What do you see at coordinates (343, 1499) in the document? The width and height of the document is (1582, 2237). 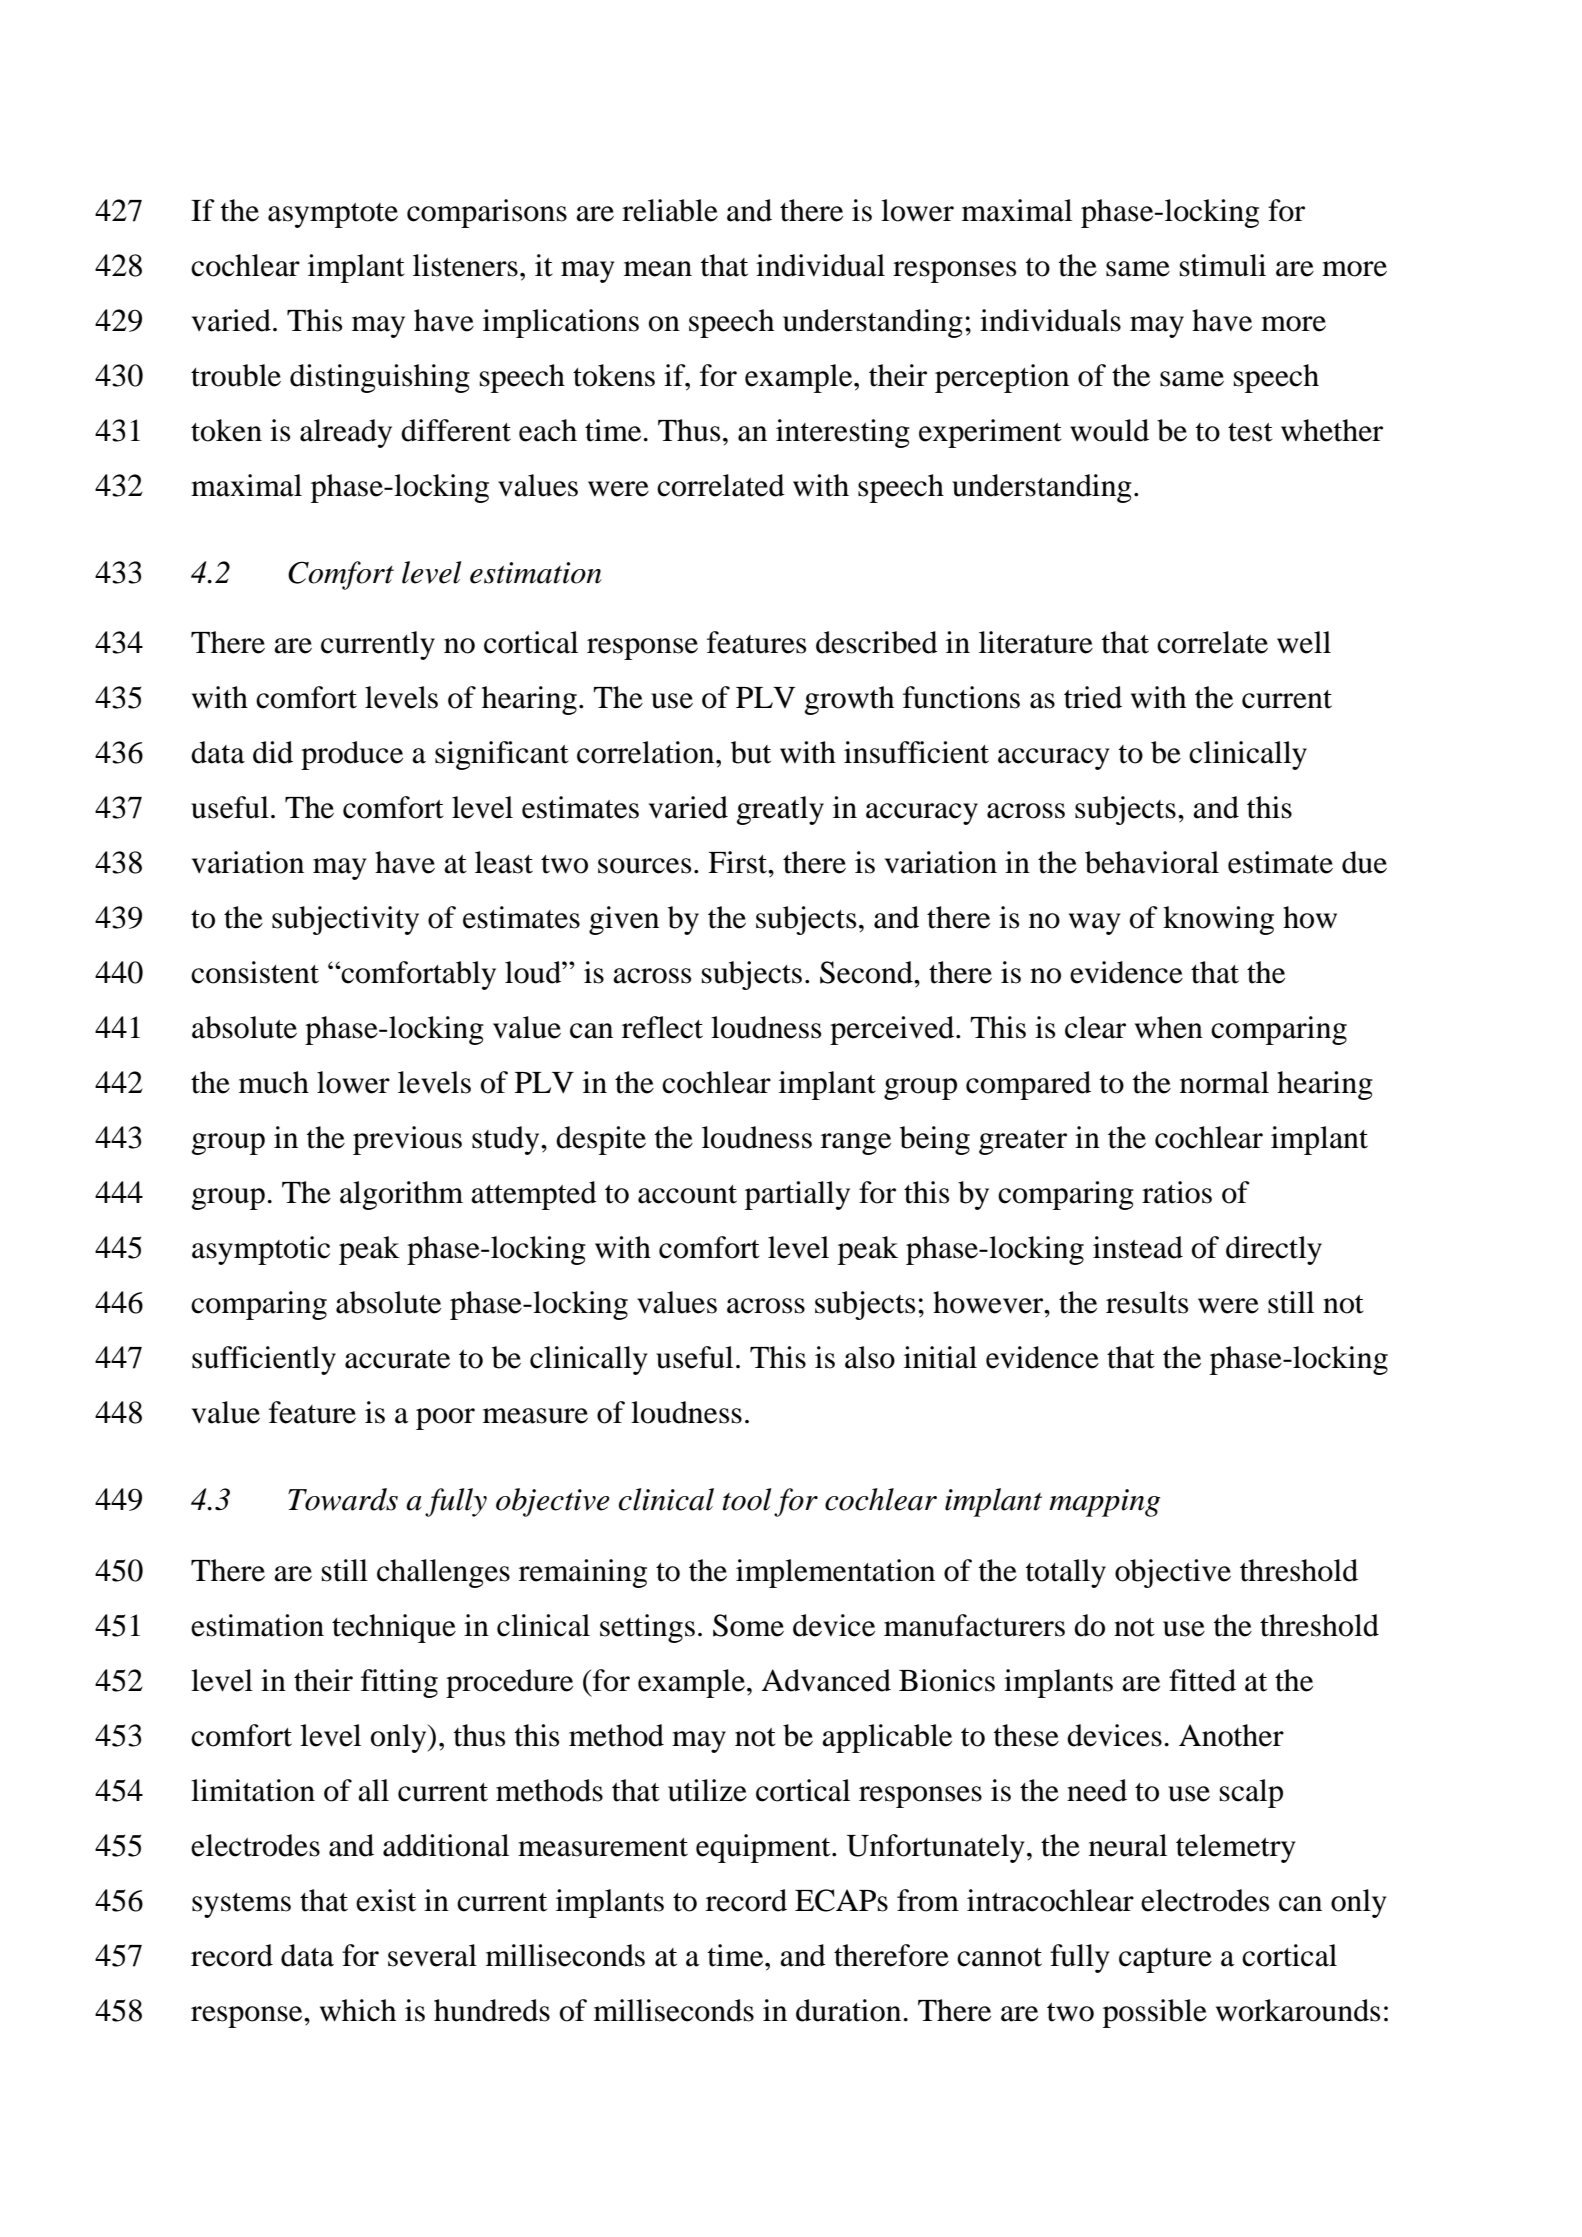 I see `Towards` at bounding box center [343, 1499].
